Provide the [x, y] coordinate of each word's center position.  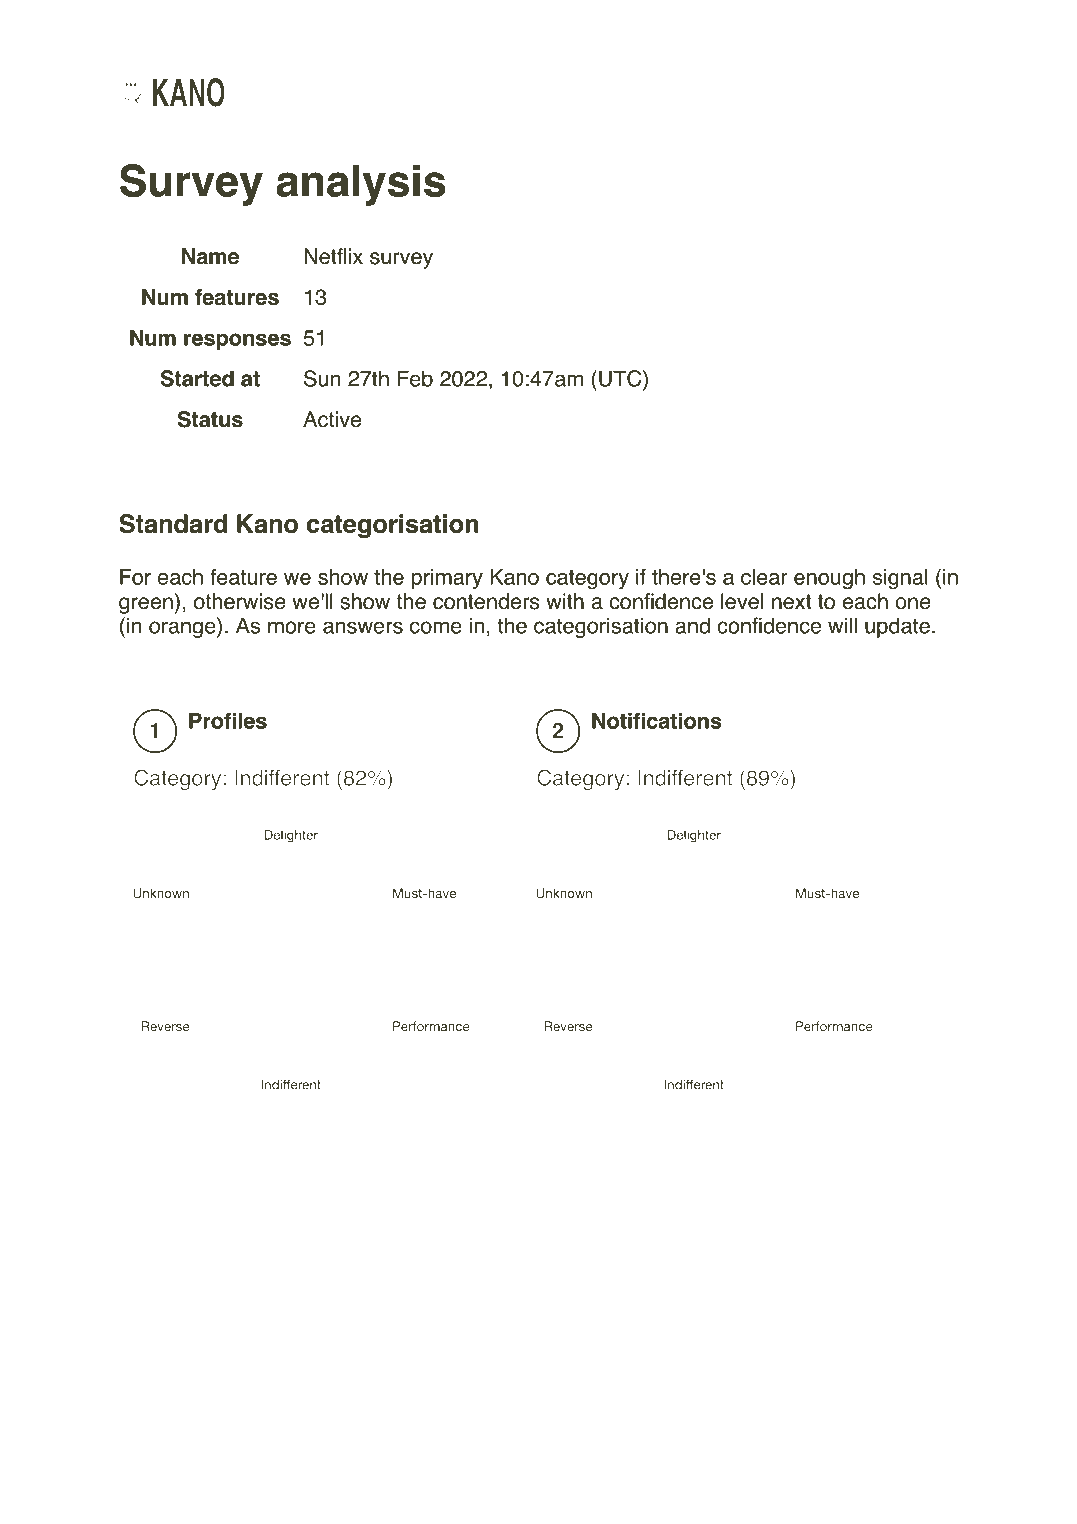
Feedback [965, 1360]
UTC [621, 378]
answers [363, 627]
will [842, 625]
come [436, 627]
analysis [361, 185]
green [146, 605]
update [897, 627]
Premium [288, 92]
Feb [415, 378]
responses [237, 341]
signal [900, 579]
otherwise [240, 601]
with [565, 601]
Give [964, 1336]
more [292, 627]
